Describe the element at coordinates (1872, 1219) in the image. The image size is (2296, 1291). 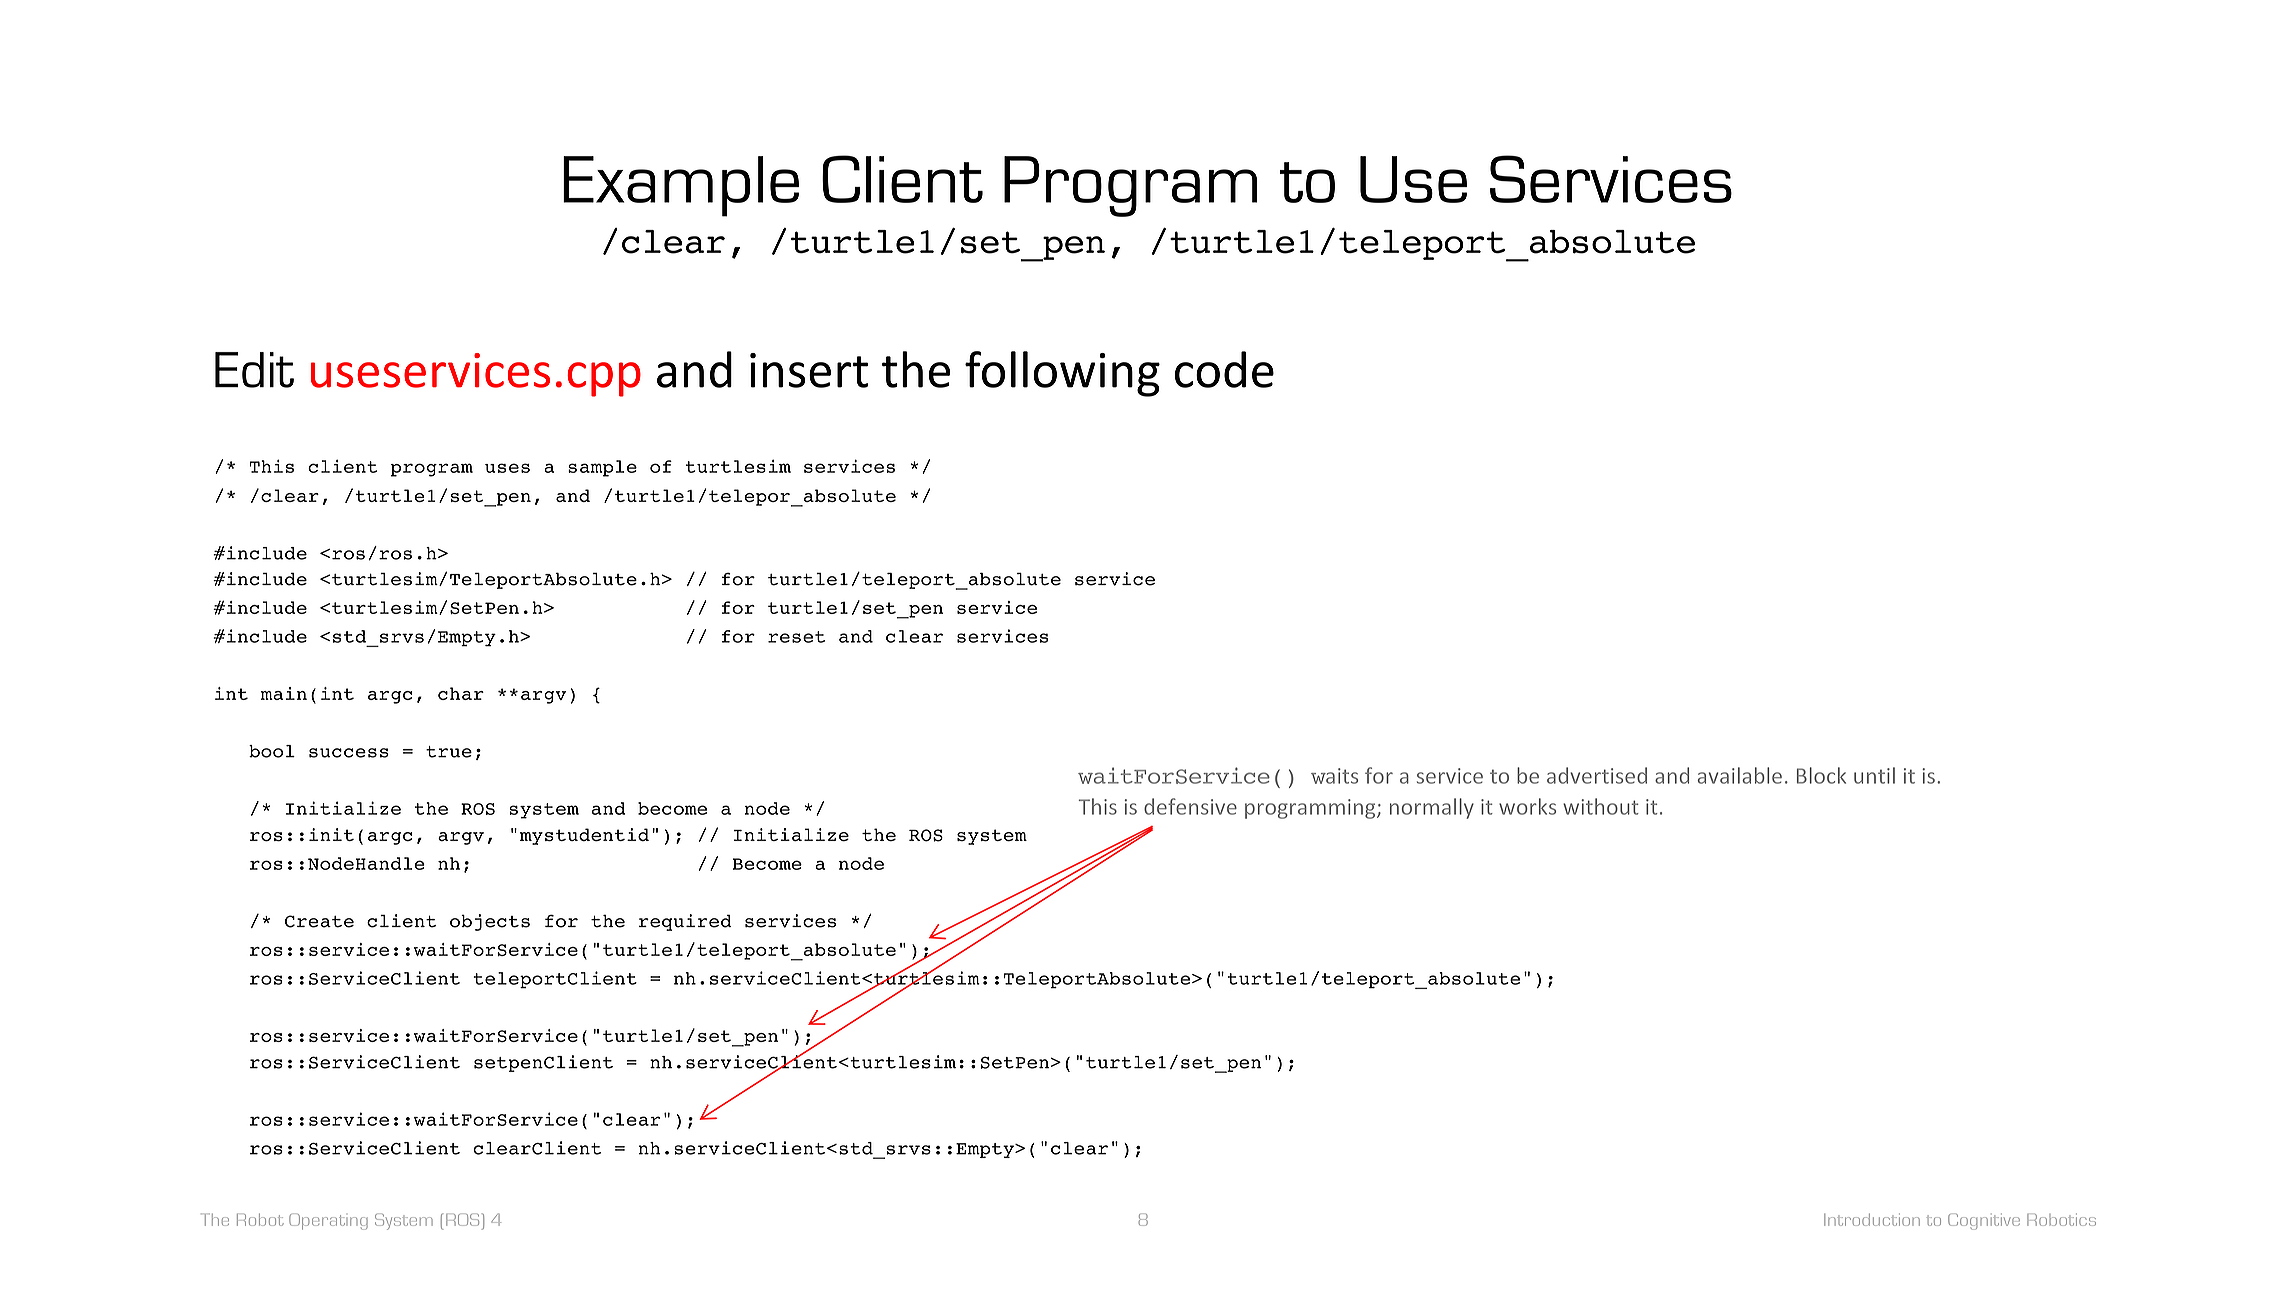
I see `Introduction` at that location.
